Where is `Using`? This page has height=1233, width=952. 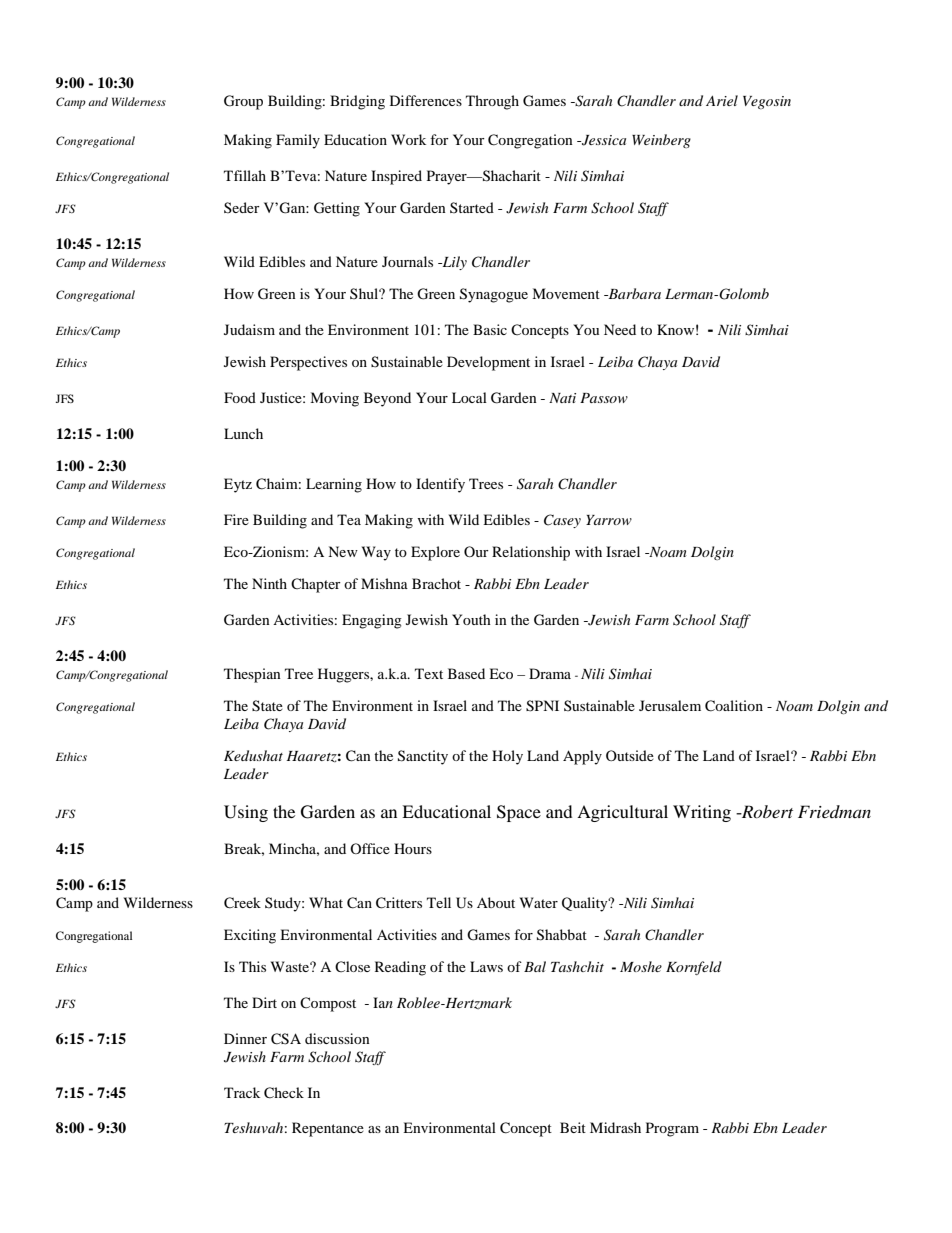
Using is located at coordinates (246, 813).
